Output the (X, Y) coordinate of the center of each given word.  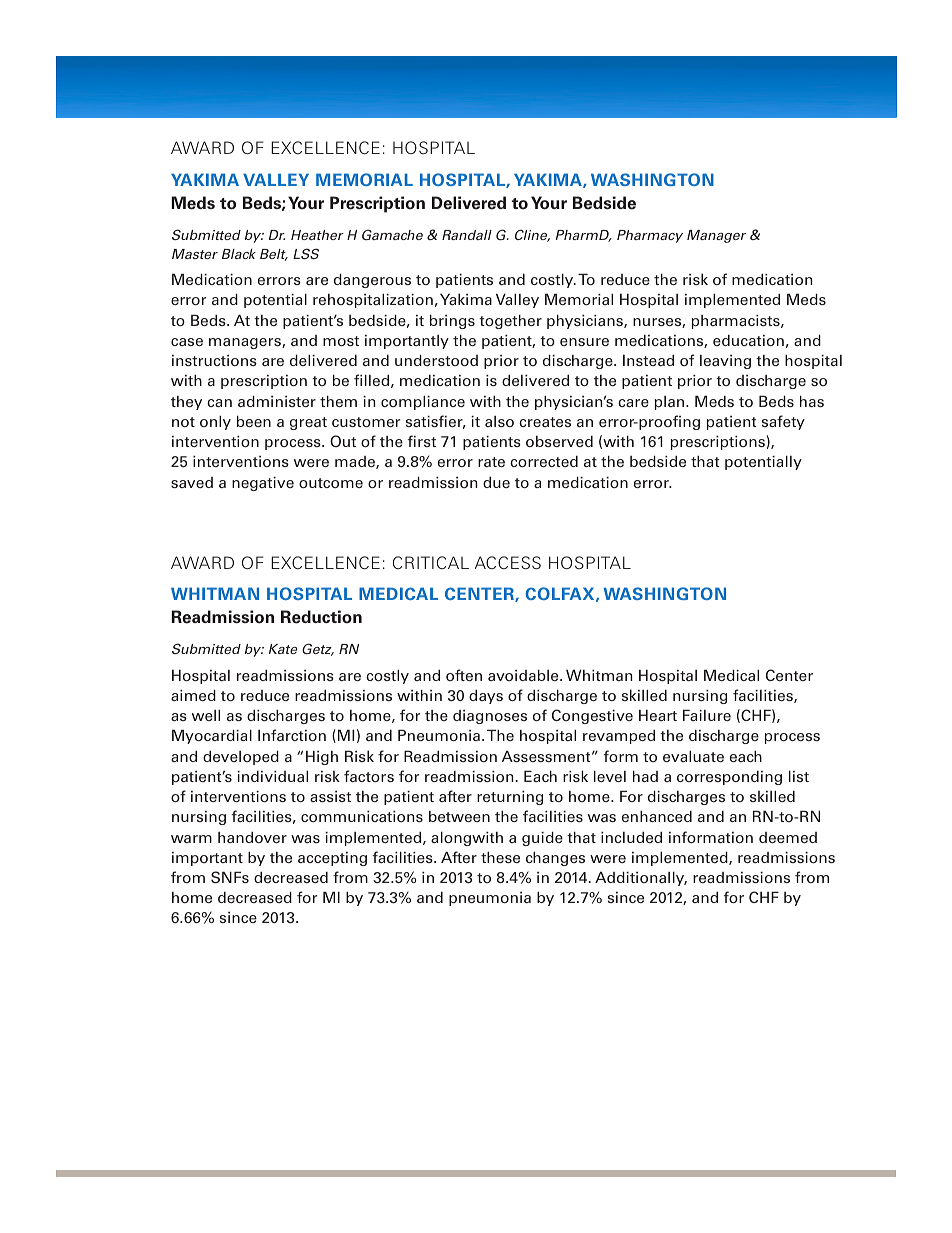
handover (252, 837)
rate (491, 462)
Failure (707, 715)
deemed (788, 837)
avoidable (524, 675)
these (500, 857)
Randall (467, 235)
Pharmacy (650, 236)
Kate (283, 649)
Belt (274, 255)
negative (263, 484)
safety (783, 422)
